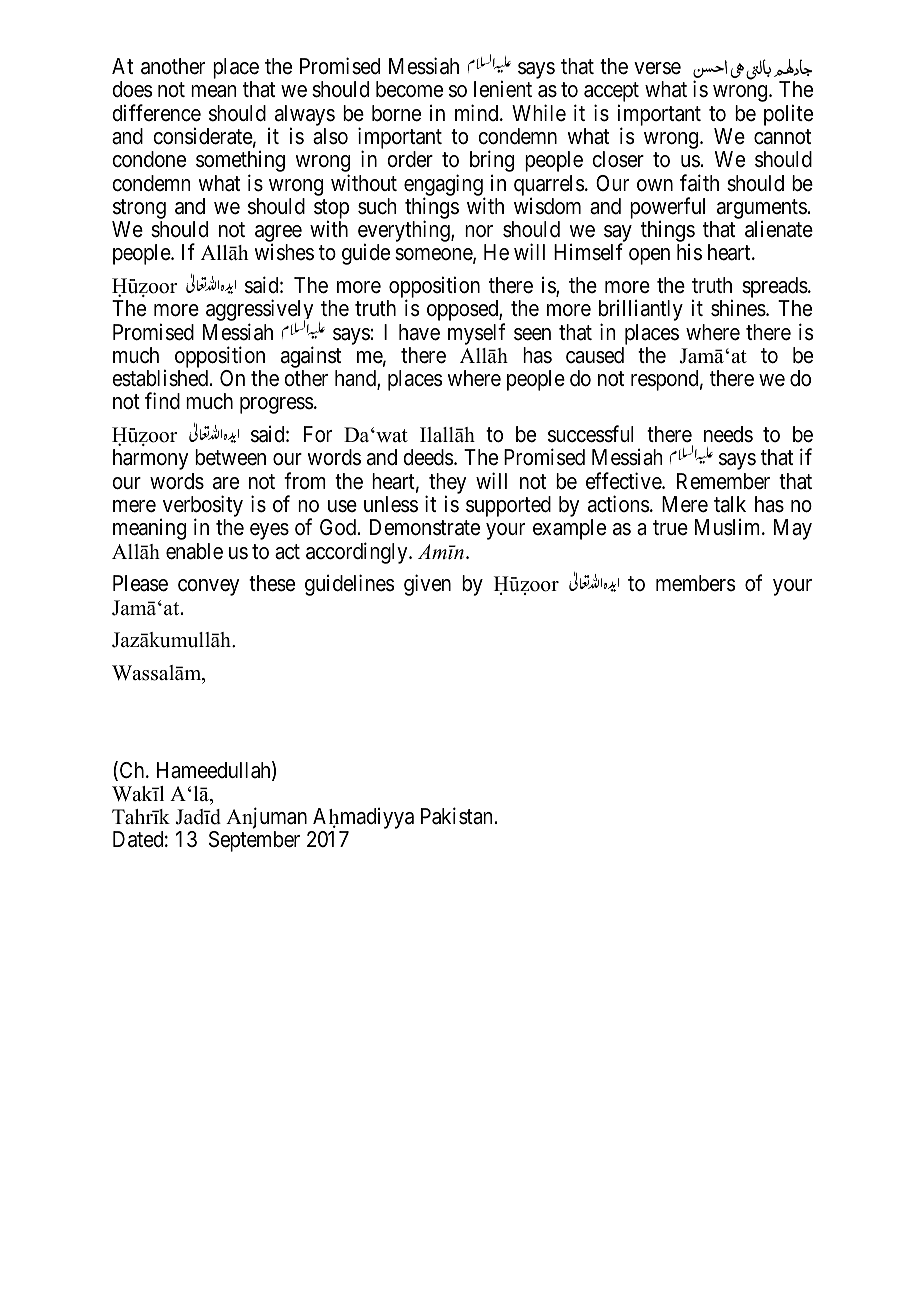  Describe the element at coordinates (689, 252) in the document. I see `his` at that location.
